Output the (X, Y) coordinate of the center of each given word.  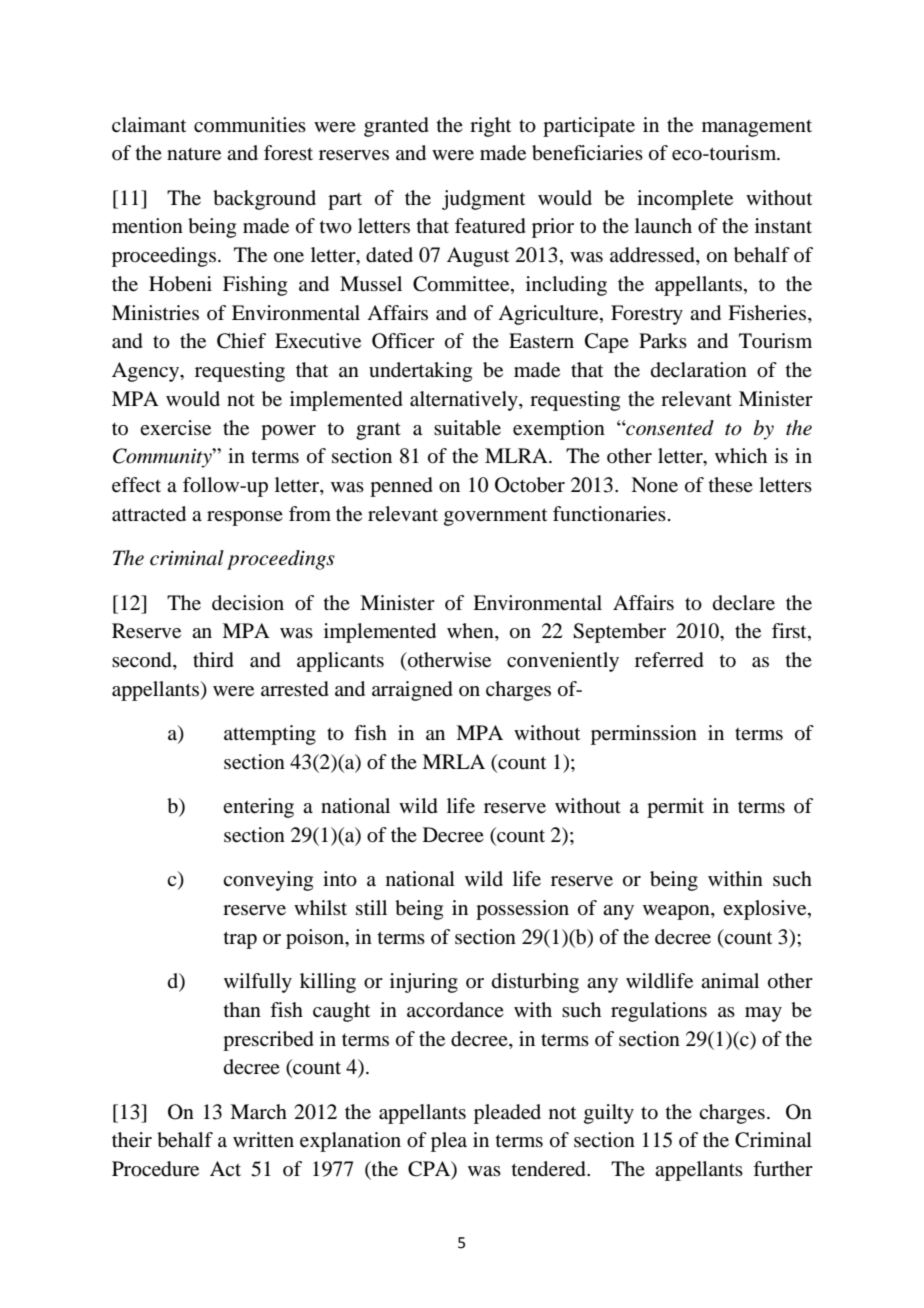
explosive (766, 910)
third (213, 660)
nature (194, 154)
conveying (268, 881)
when (471, 632)
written (263, 1140)
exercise (175, 428)
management (757, 128)
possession (522, 910)
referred (669, 660)
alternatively (465, 401)
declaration (699, 370)
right (490, 127)
